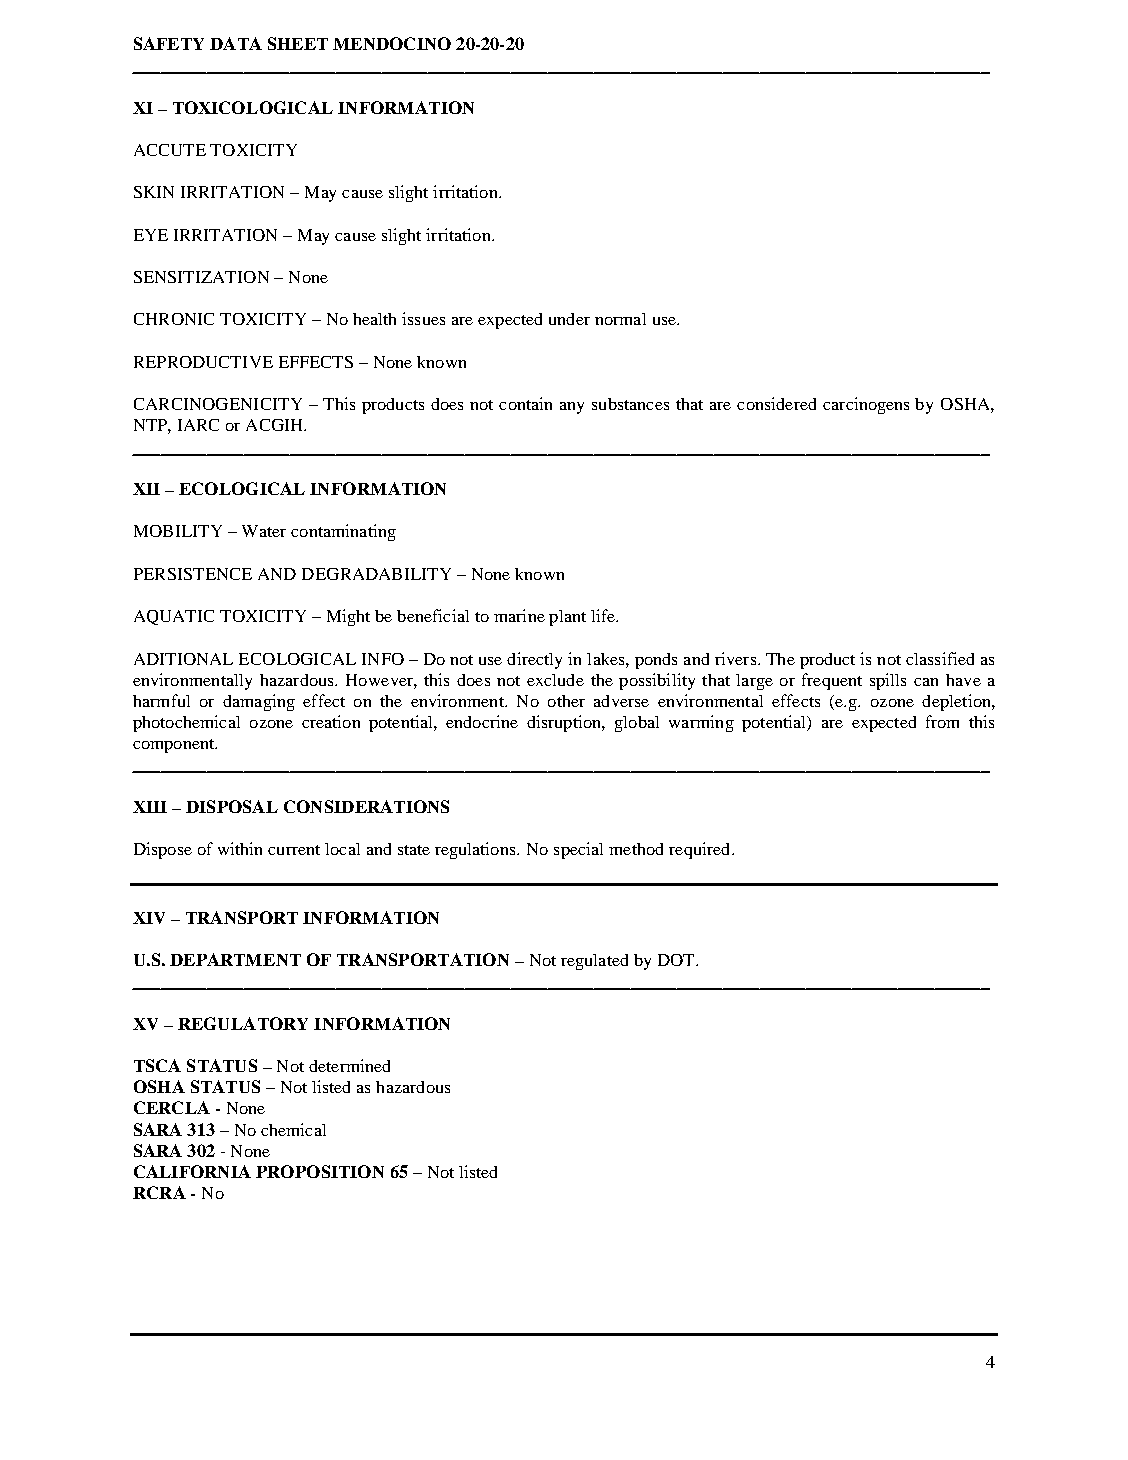  What do you see at coordinates (232, 806) in the page?
I see `DISPOSAL` at bounding box center [232, 806].
